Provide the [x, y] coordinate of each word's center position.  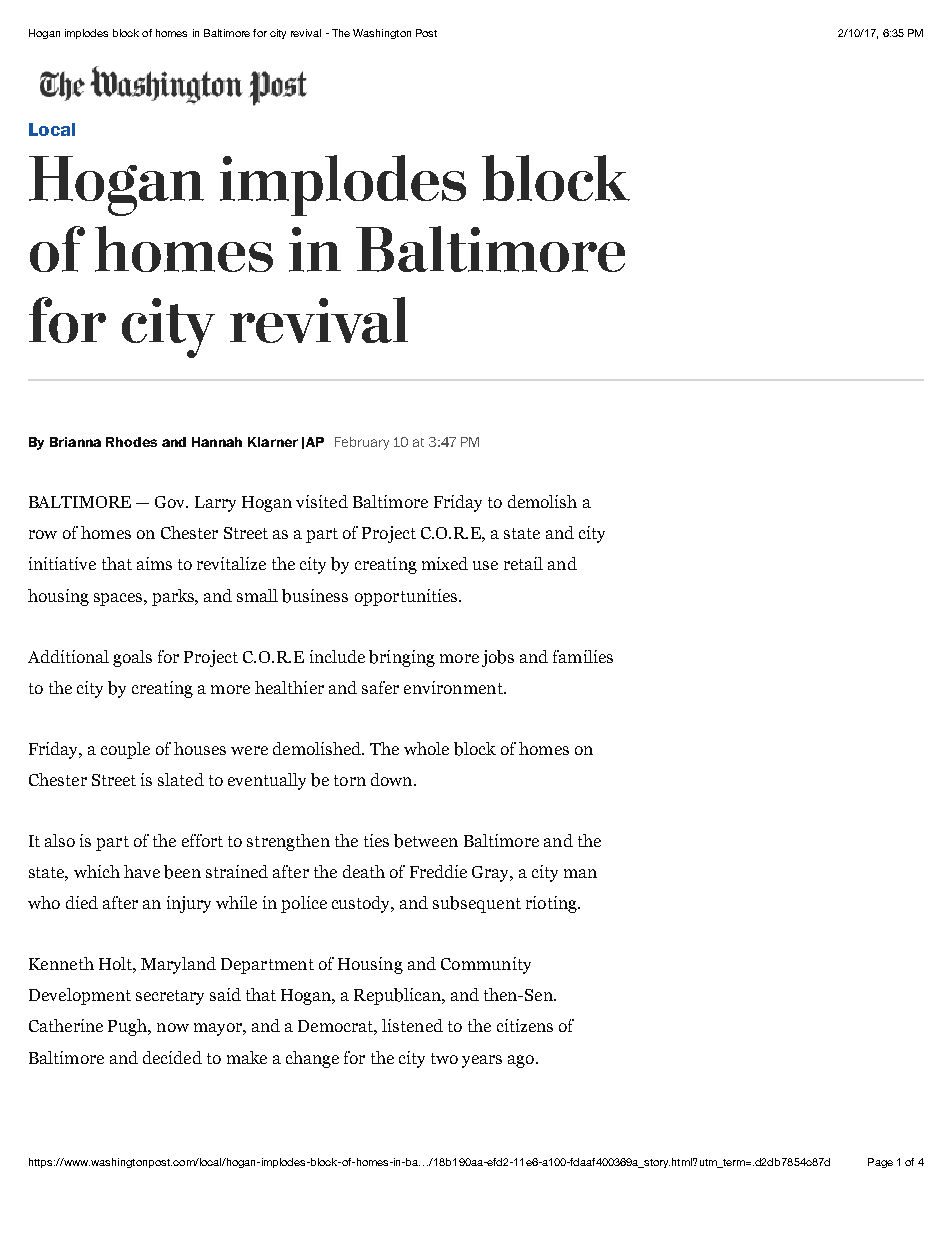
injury [189, 904]
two [444, 1058]
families [583, 656]
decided [172, 1057]
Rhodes [131, 442]
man [580, 873]
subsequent [477, 904]
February [362, 443]
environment [454, 687]
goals [132, 658]
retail [523, 563]
